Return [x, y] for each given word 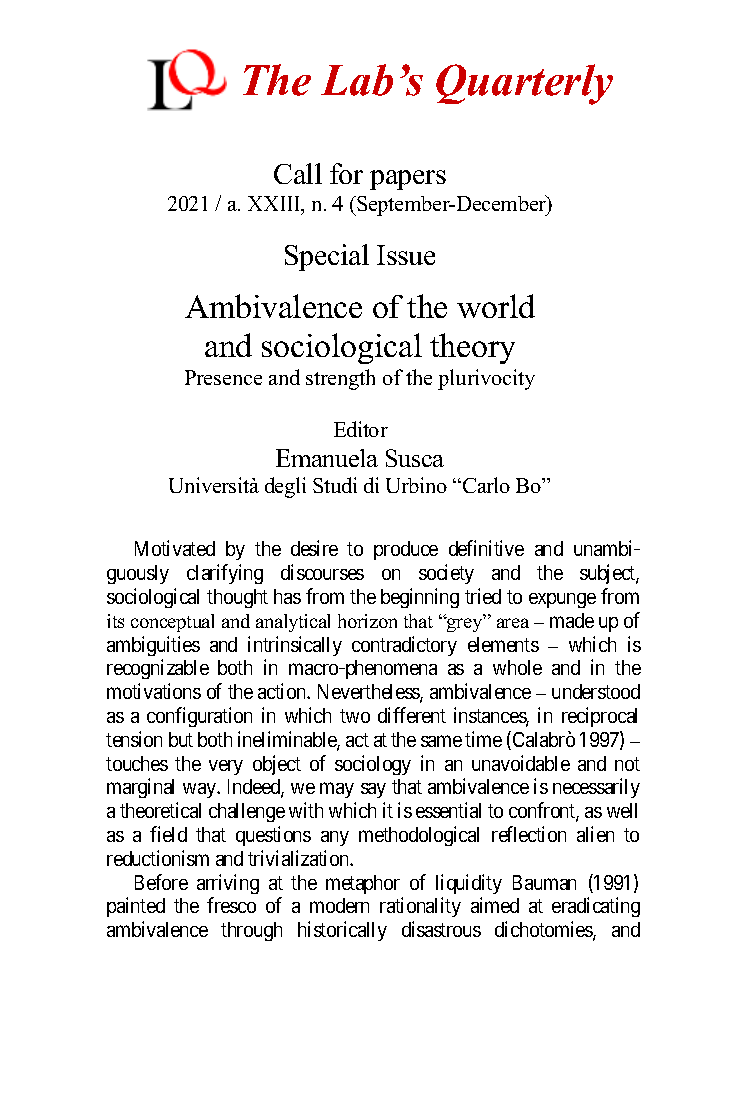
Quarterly [524, 84]
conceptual [172, 623]
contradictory [404, 646]
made [572, 620]
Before [161, 882]
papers [408, 180]
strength [340, 379]
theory [472, 348]
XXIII [275, 205]
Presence [223, 377]
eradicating [596, 907]
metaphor [363, 884]
